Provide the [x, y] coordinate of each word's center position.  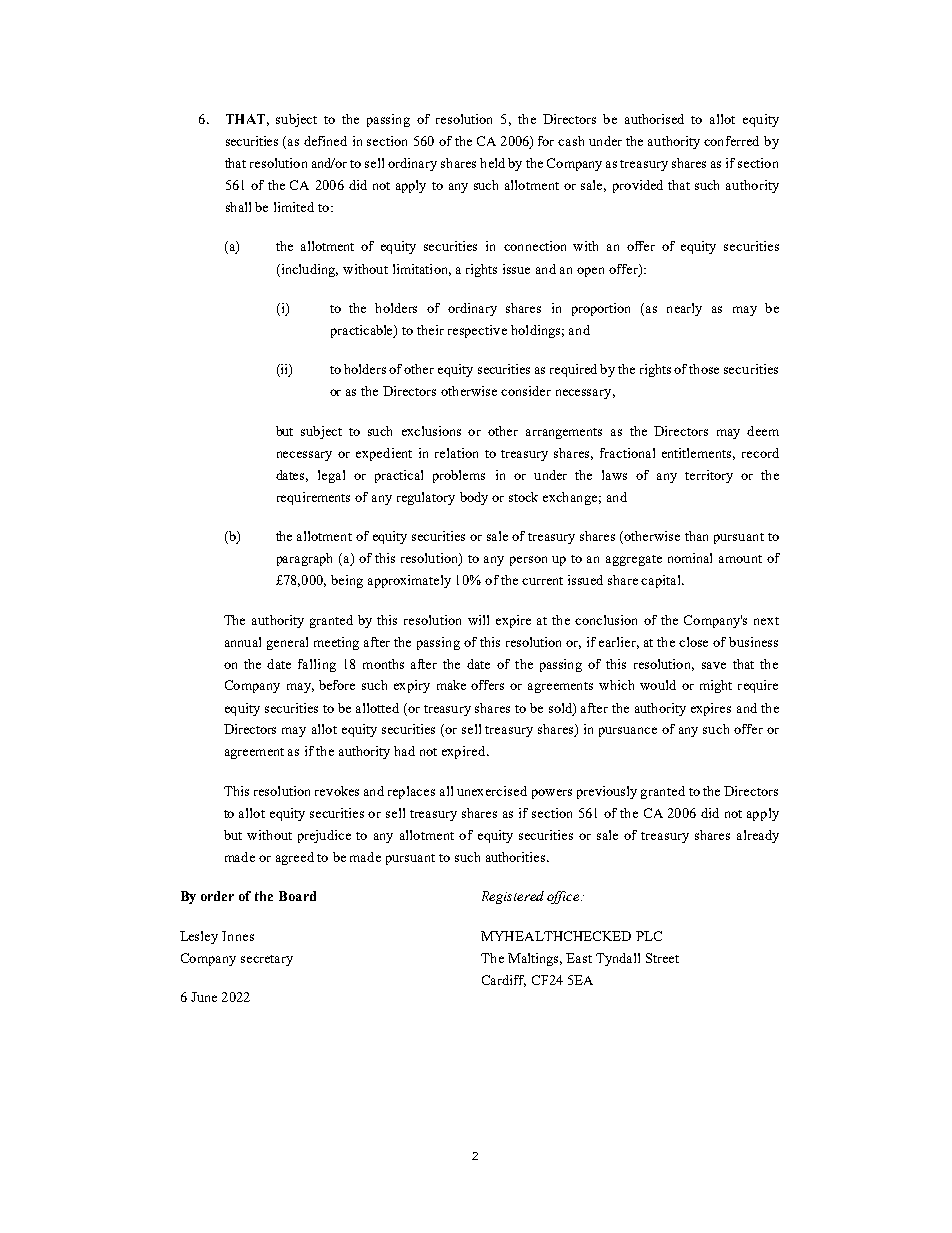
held [492, 163]
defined [325, 141]
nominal [690, 558]
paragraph [304, 559]
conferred [731, 141]
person [528, 561]
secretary [267, 960]
